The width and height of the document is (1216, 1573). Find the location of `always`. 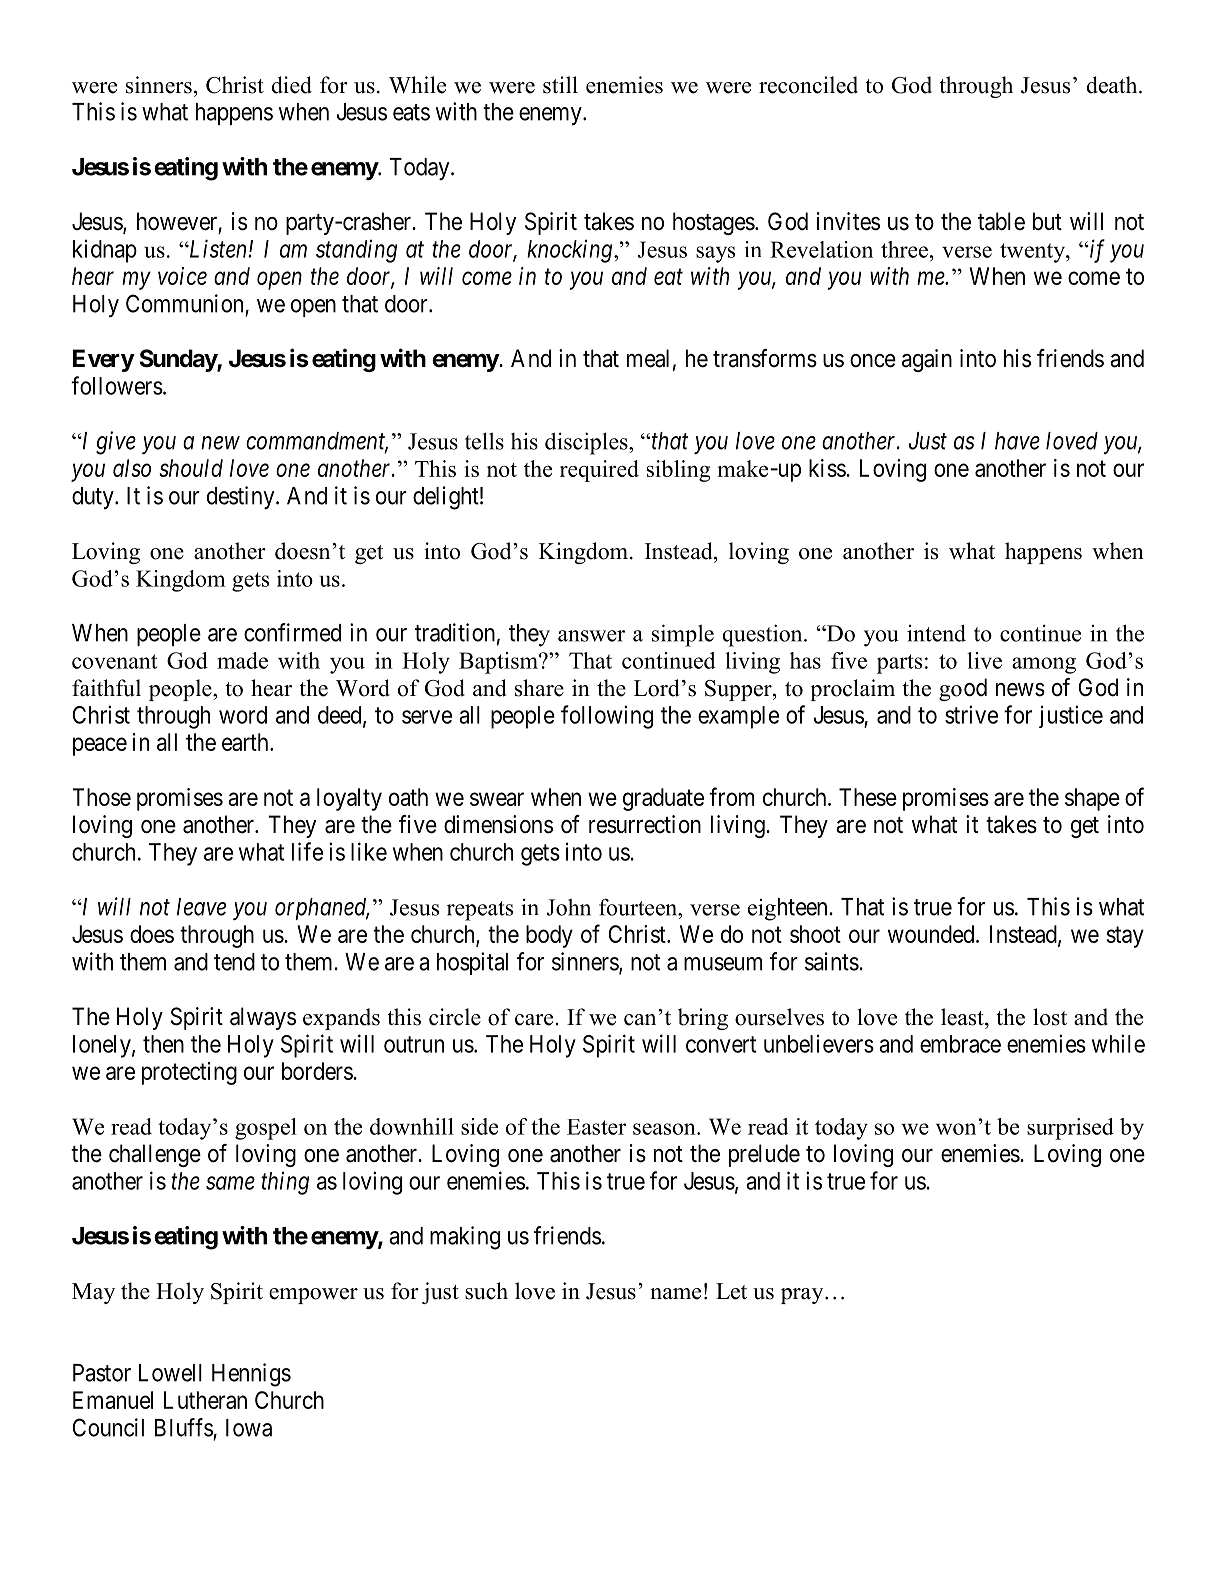

always is located at coordinates (263, 1018).
